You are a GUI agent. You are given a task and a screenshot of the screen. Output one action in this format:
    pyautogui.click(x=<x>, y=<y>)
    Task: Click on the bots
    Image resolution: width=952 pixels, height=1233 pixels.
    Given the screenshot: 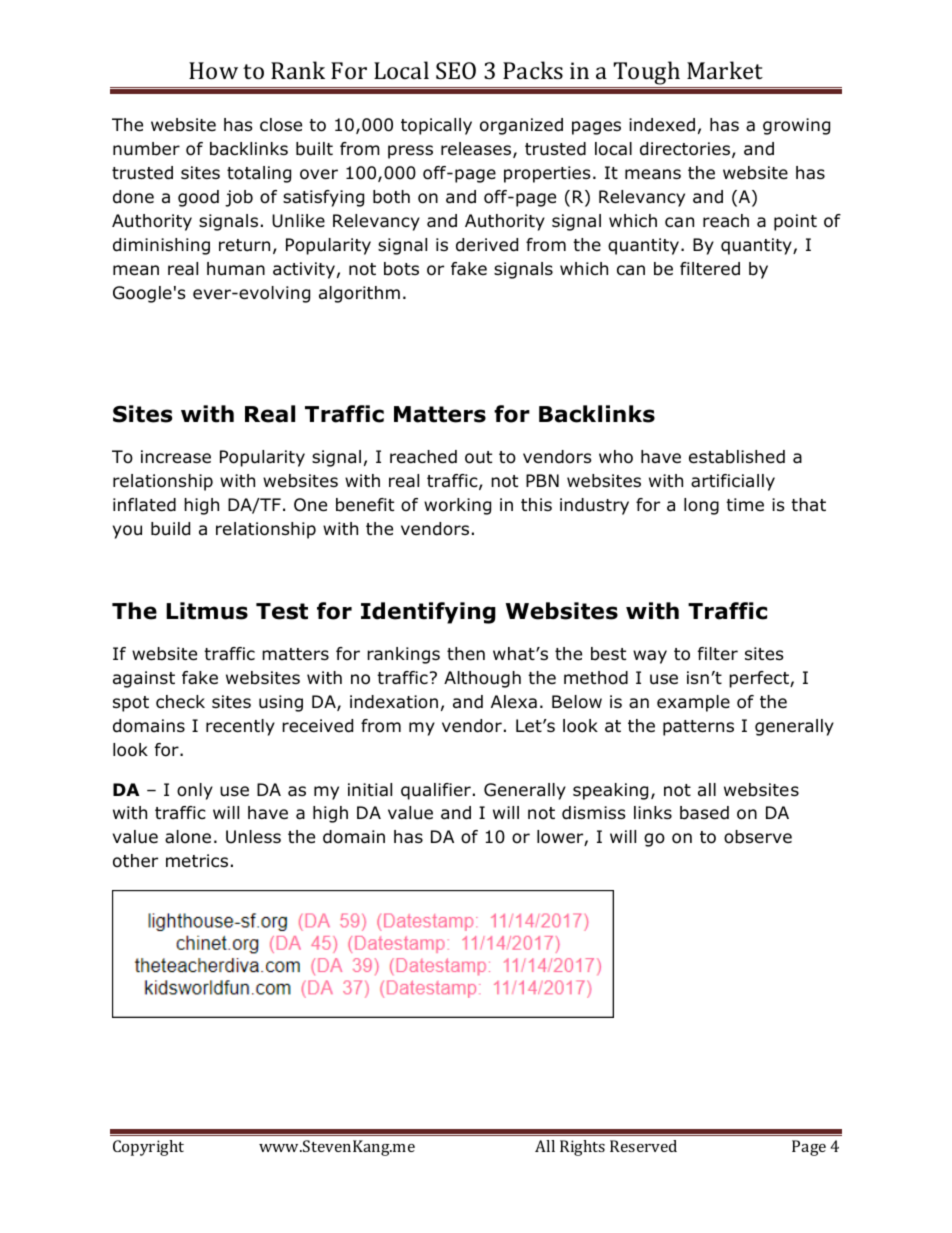 What is the action you would take?
    pyautogui.click(x=401, y=269)
